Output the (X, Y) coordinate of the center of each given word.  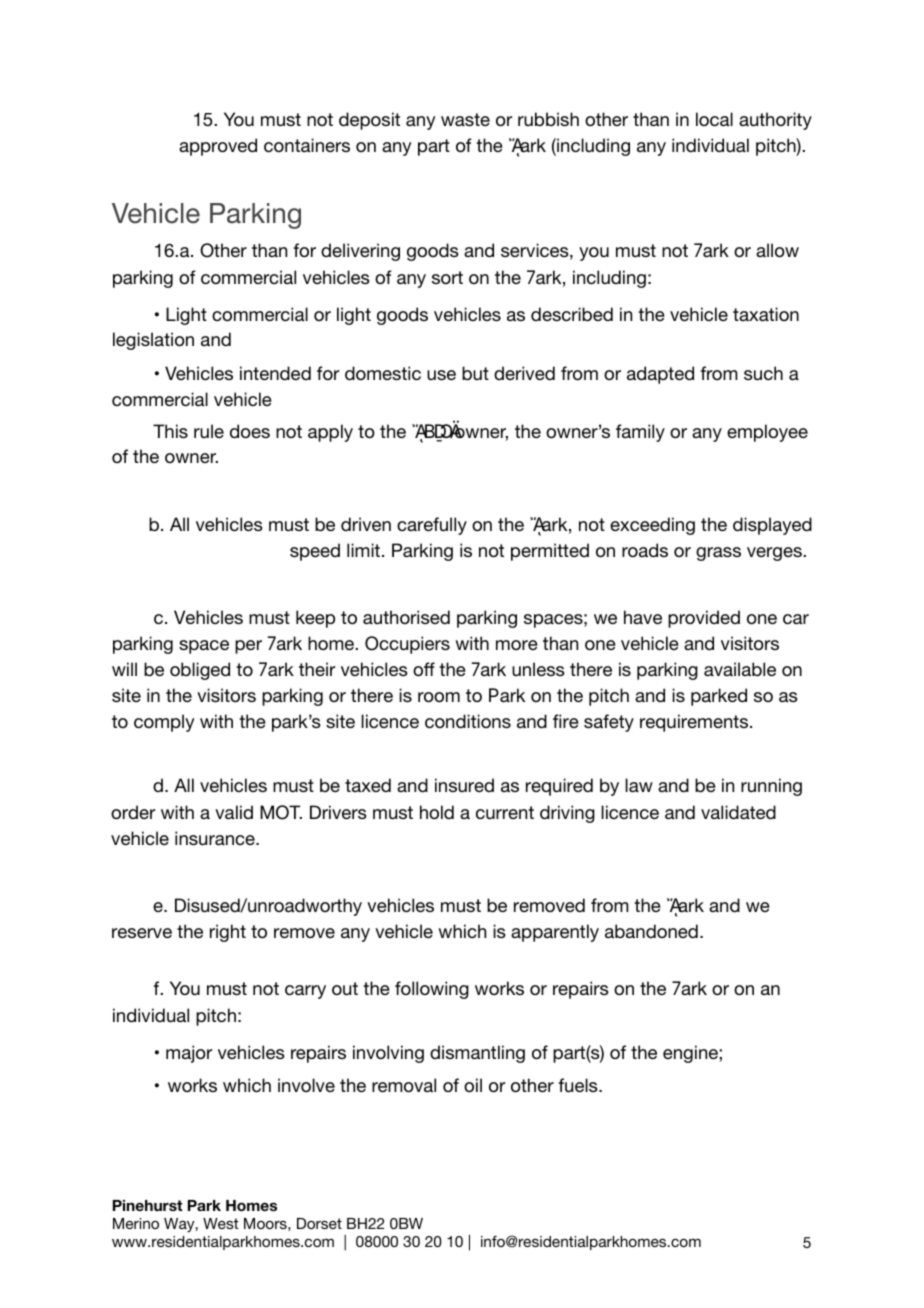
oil (473, 1085)
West (220, 1223)
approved (218, 147)
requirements (695, 723)
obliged (200, 671)
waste (465, 119)
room (439, 697)
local (714, 119)
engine (691, 1054)
